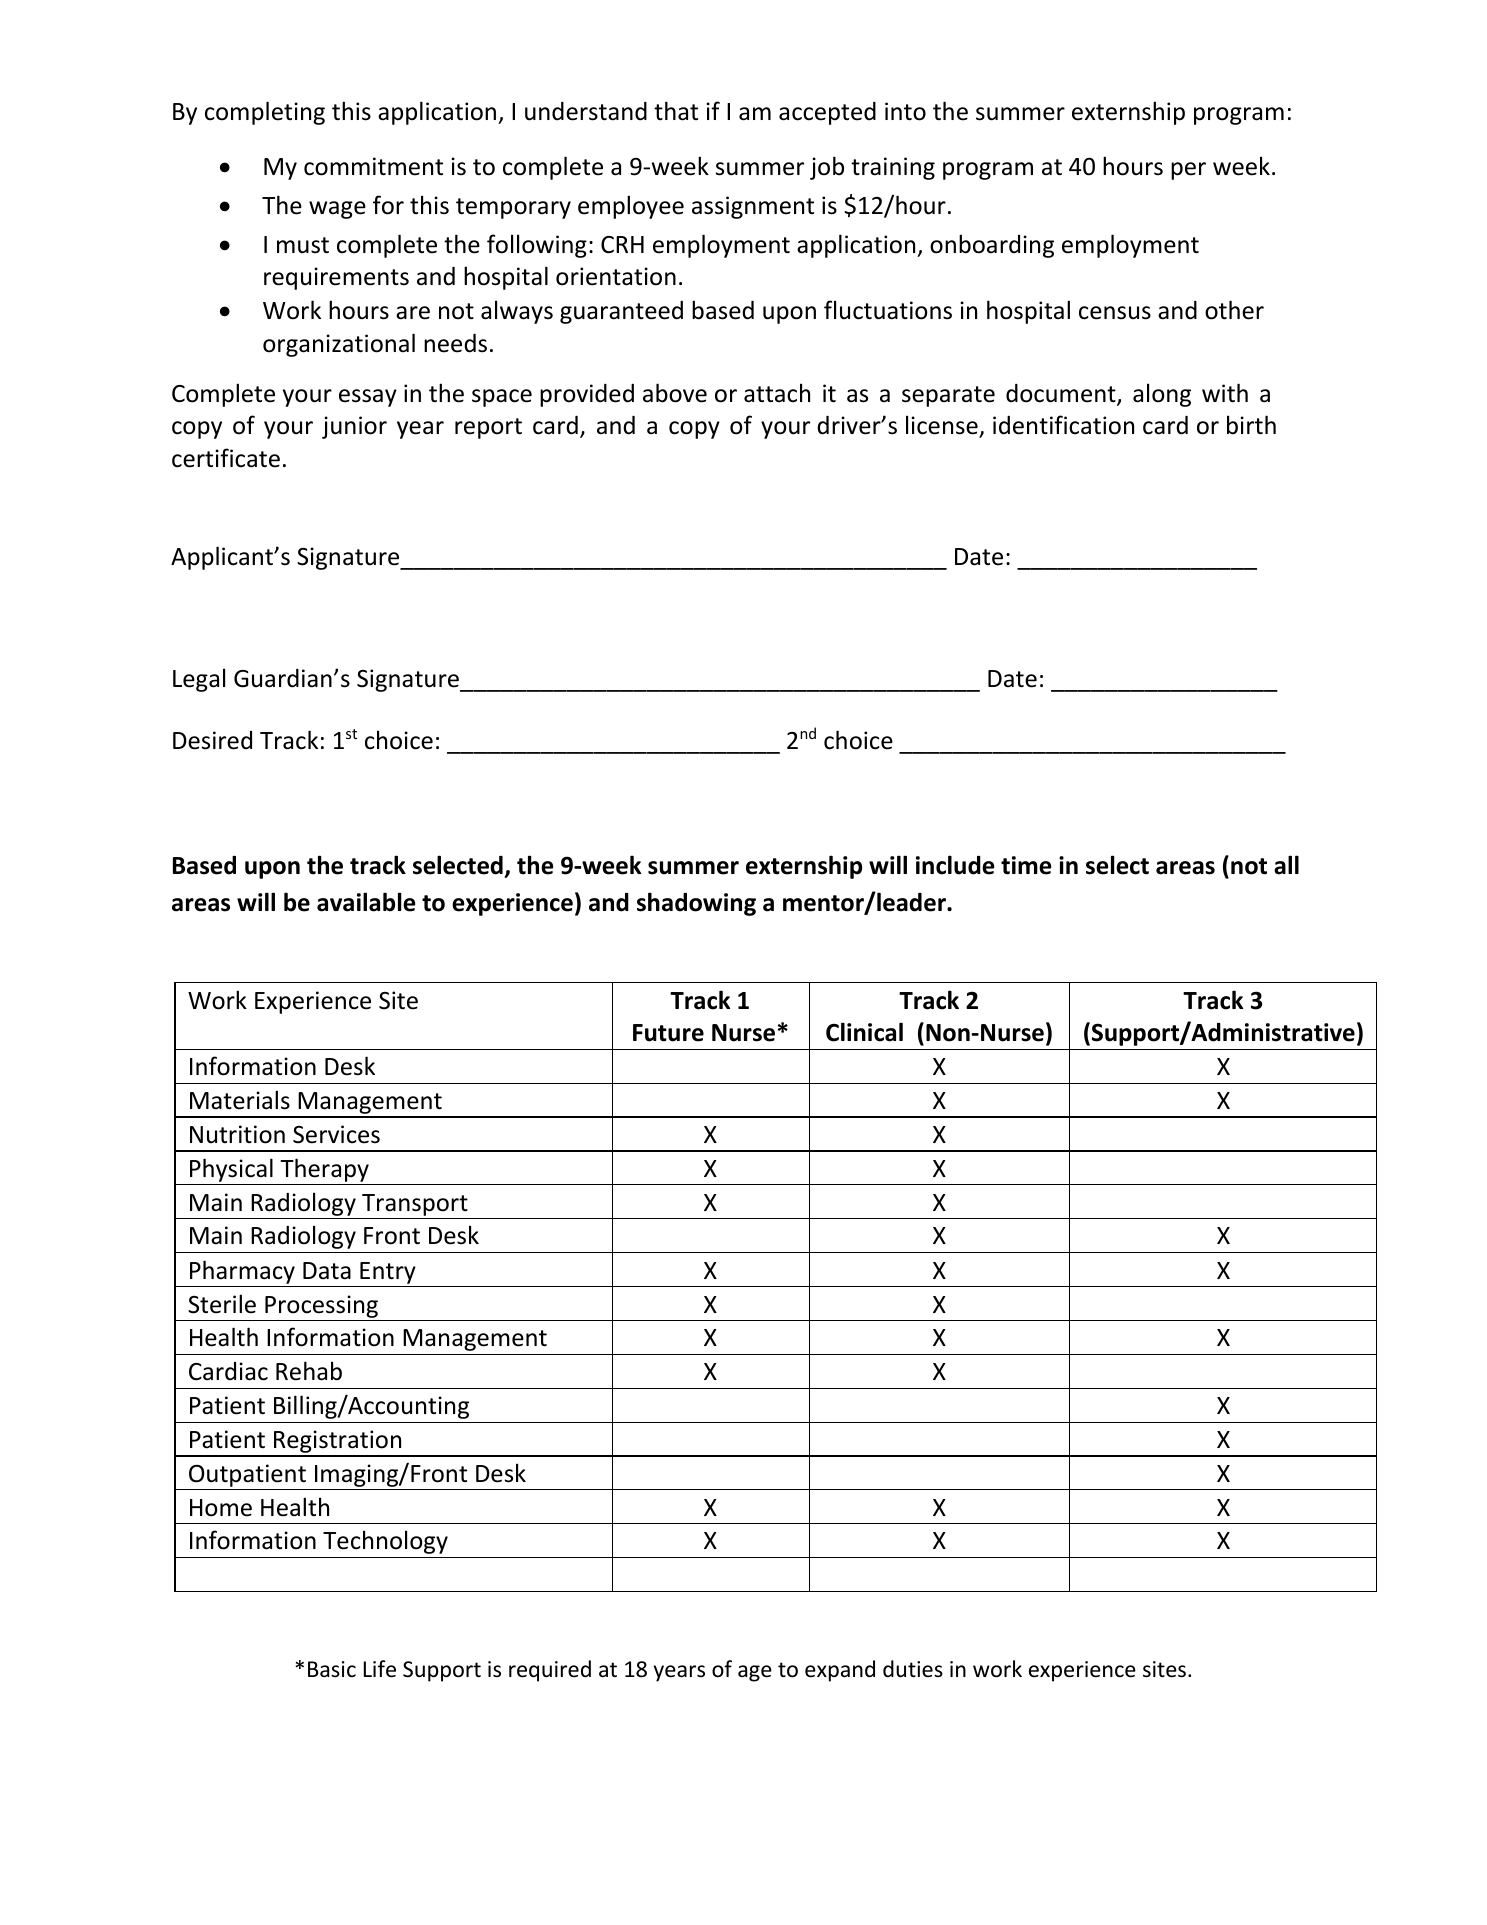 The height and width of the screenshot is (1925, 1487). What do you see at coordinates (913, 1669) in the screenshot?
I see `duties` at bounding box center [913, 1669].
